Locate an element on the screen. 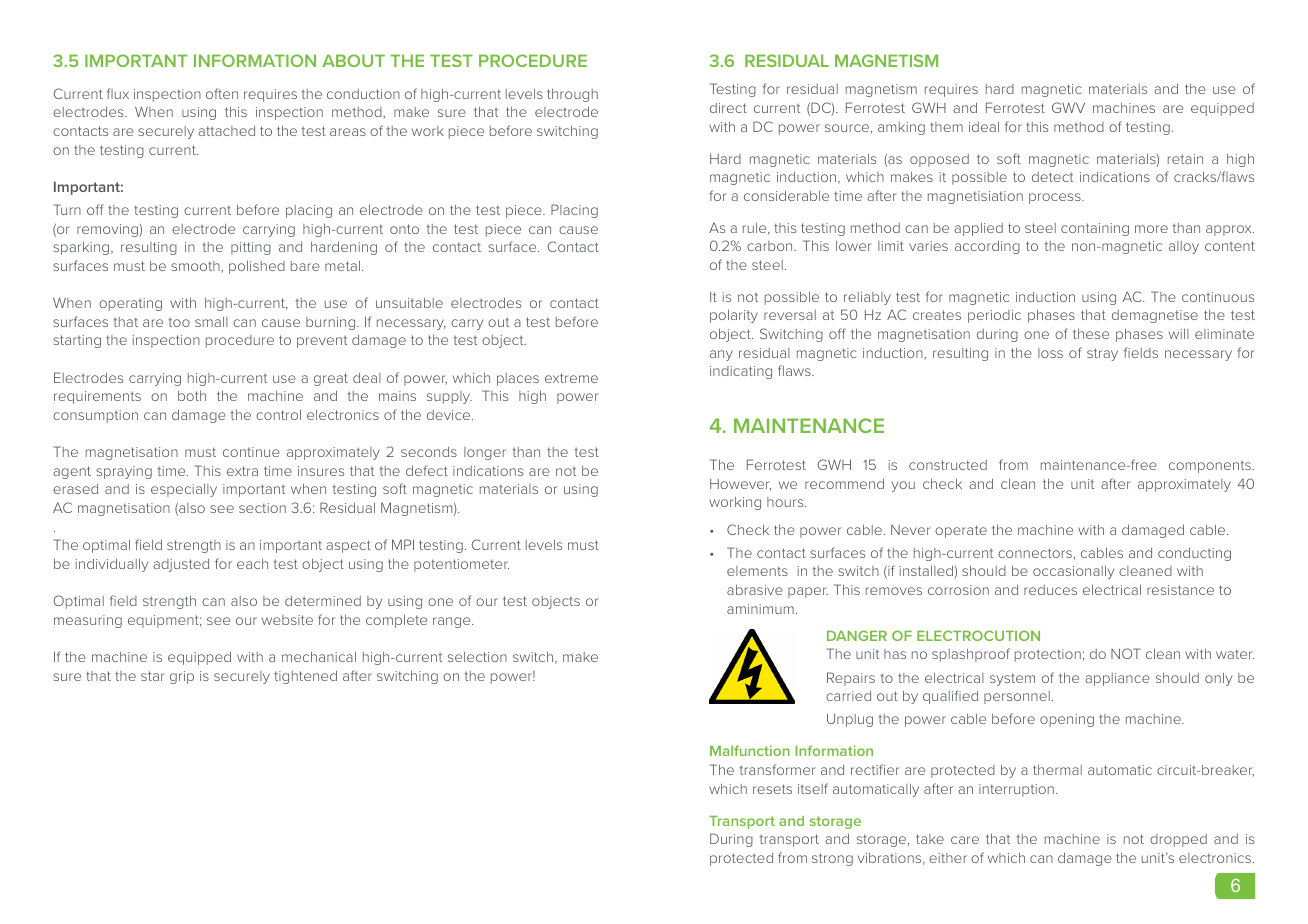  abrasive is located at coordinates (755, 589).
